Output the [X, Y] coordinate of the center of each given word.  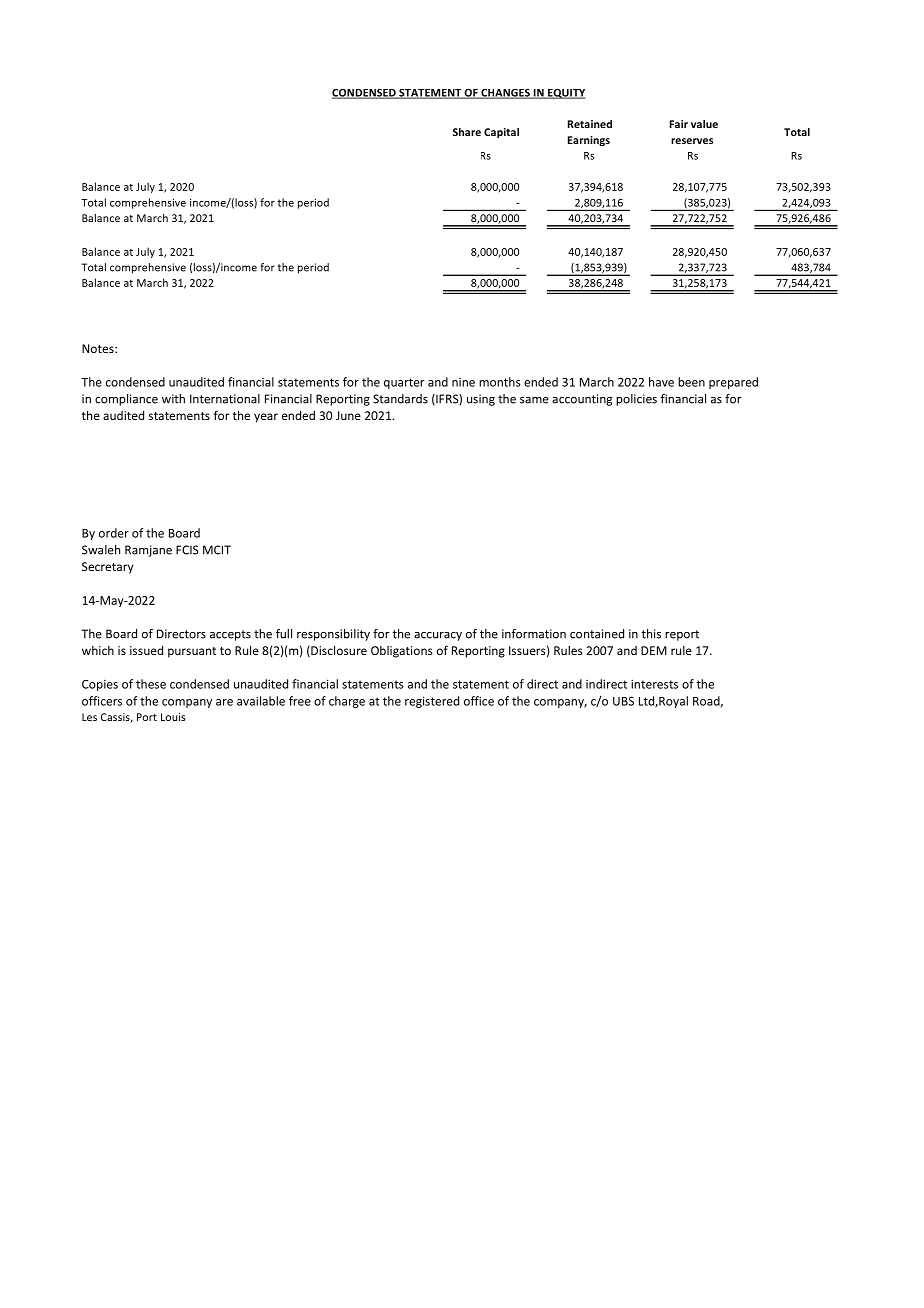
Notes [99, 348]
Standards [400, 399]
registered [432, 702]
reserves [692, 141]
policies [636, 400]
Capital [501, 133]
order [114, 533]
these [151, 684]
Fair [679, 124]
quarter [404, 383]
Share [467, 132]
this [651, 634]
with [173, 399]
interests [654, 684]
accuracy [438, 636]
